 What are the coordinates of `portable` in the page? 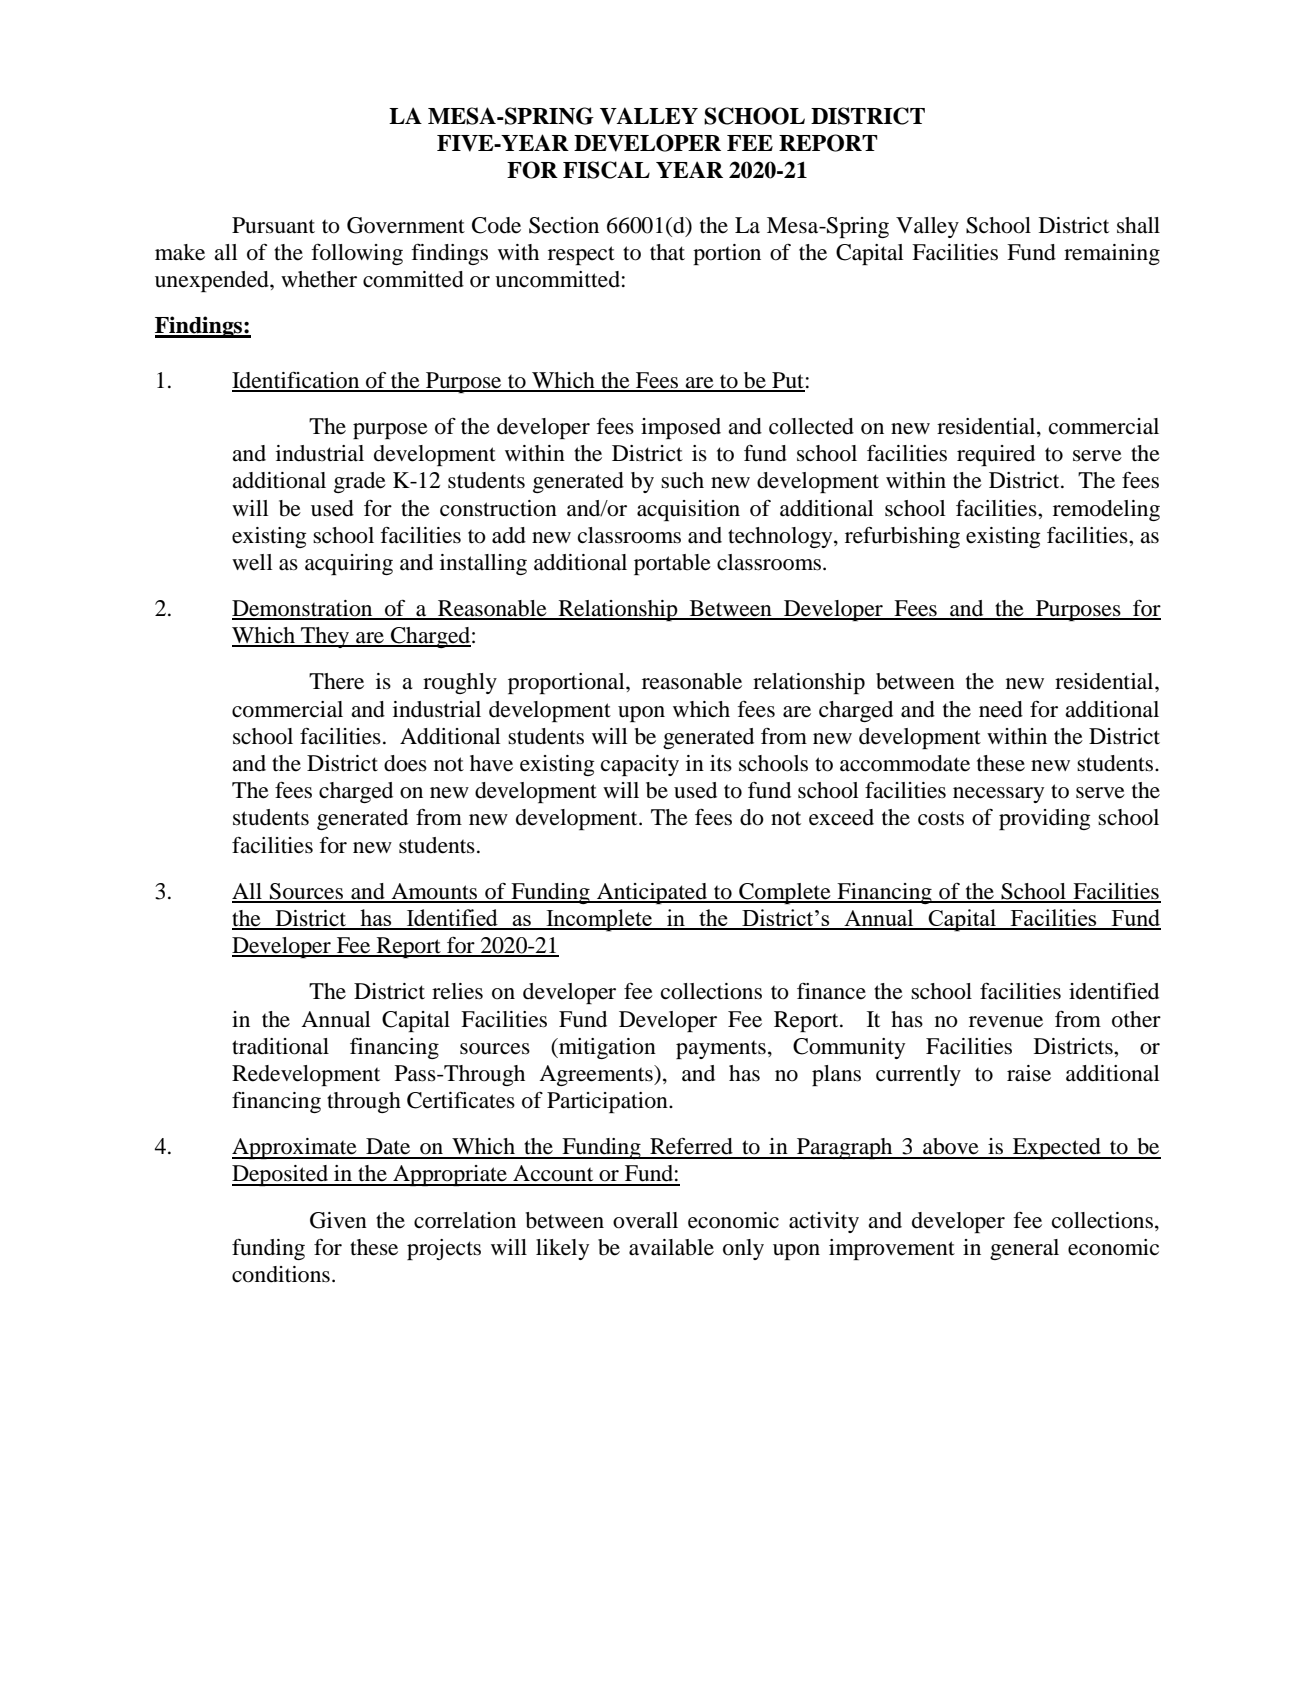 It's located at (672, 564).
